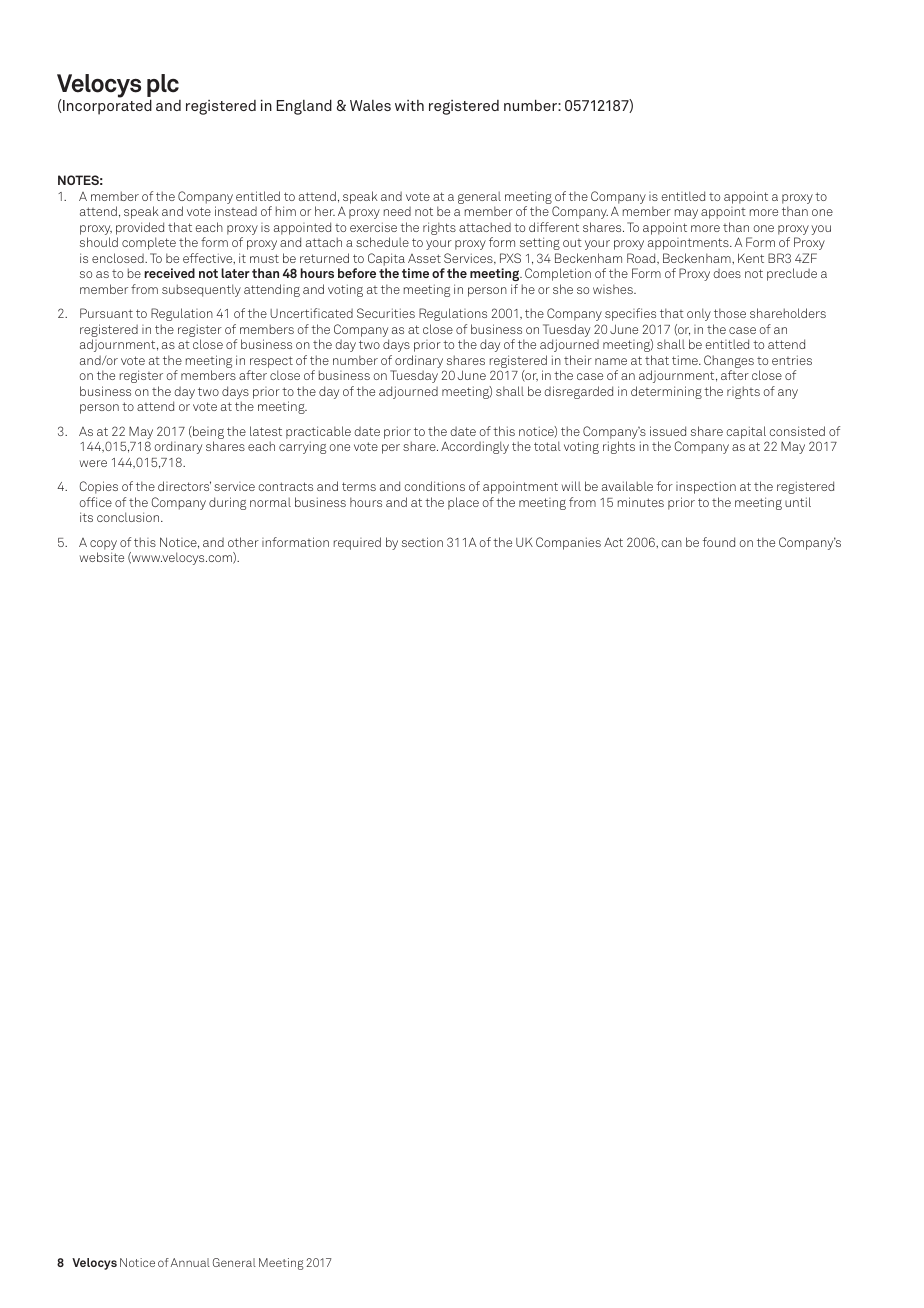 The image size is (924, 1308). I want to click on website, so click(102, 557).
